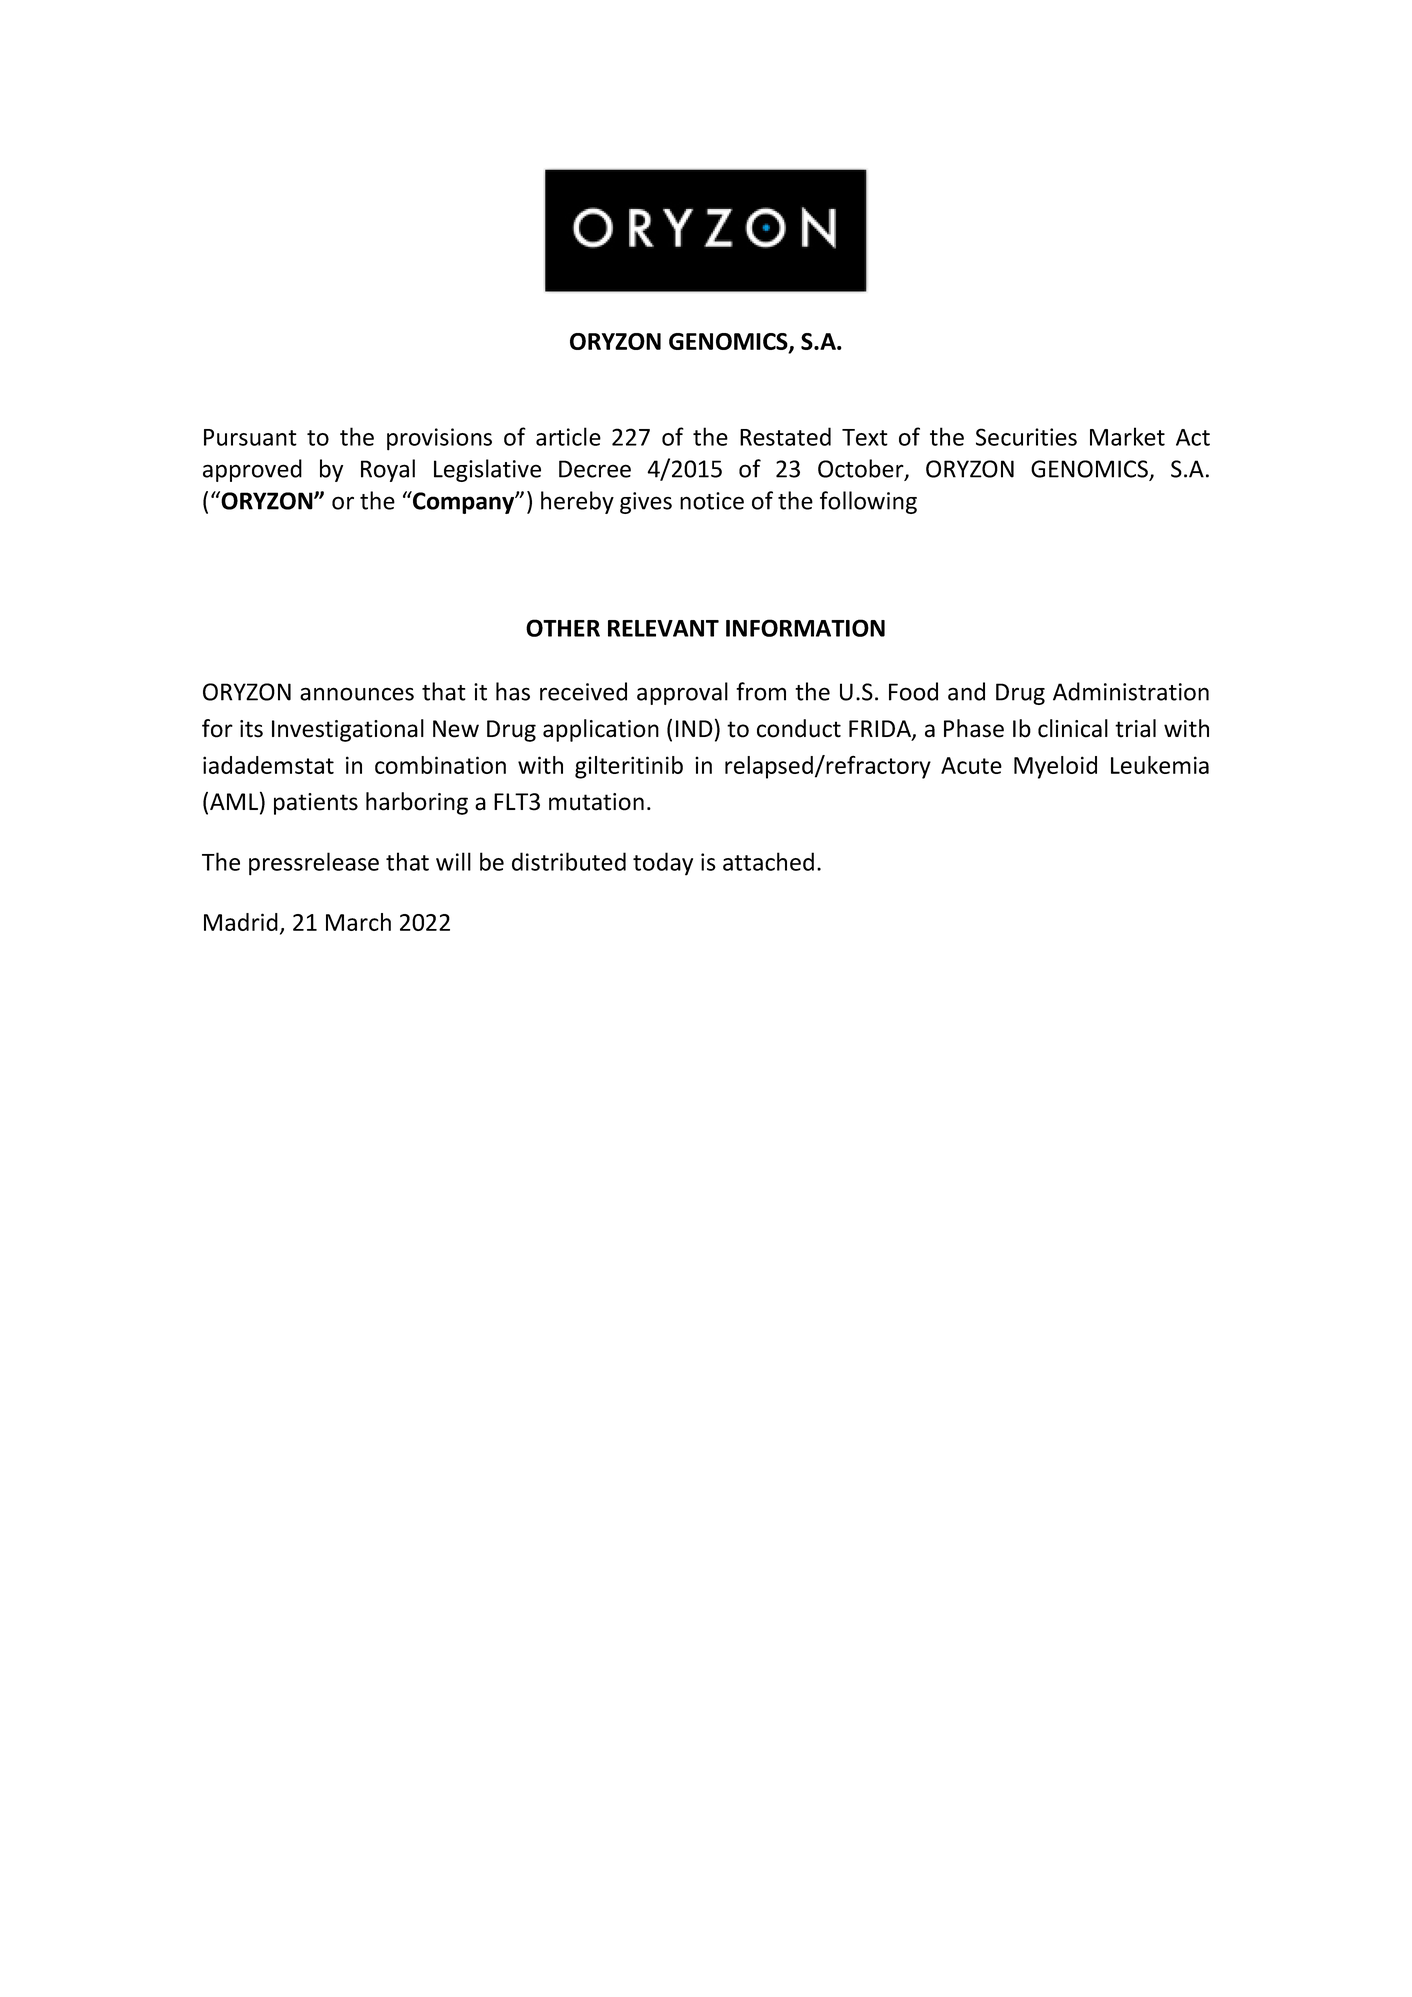 This screenshot has width=1412, height=1997. Describe the element at coordinates (1026, 437) in the screenshot. I see `Securities` at that location.
